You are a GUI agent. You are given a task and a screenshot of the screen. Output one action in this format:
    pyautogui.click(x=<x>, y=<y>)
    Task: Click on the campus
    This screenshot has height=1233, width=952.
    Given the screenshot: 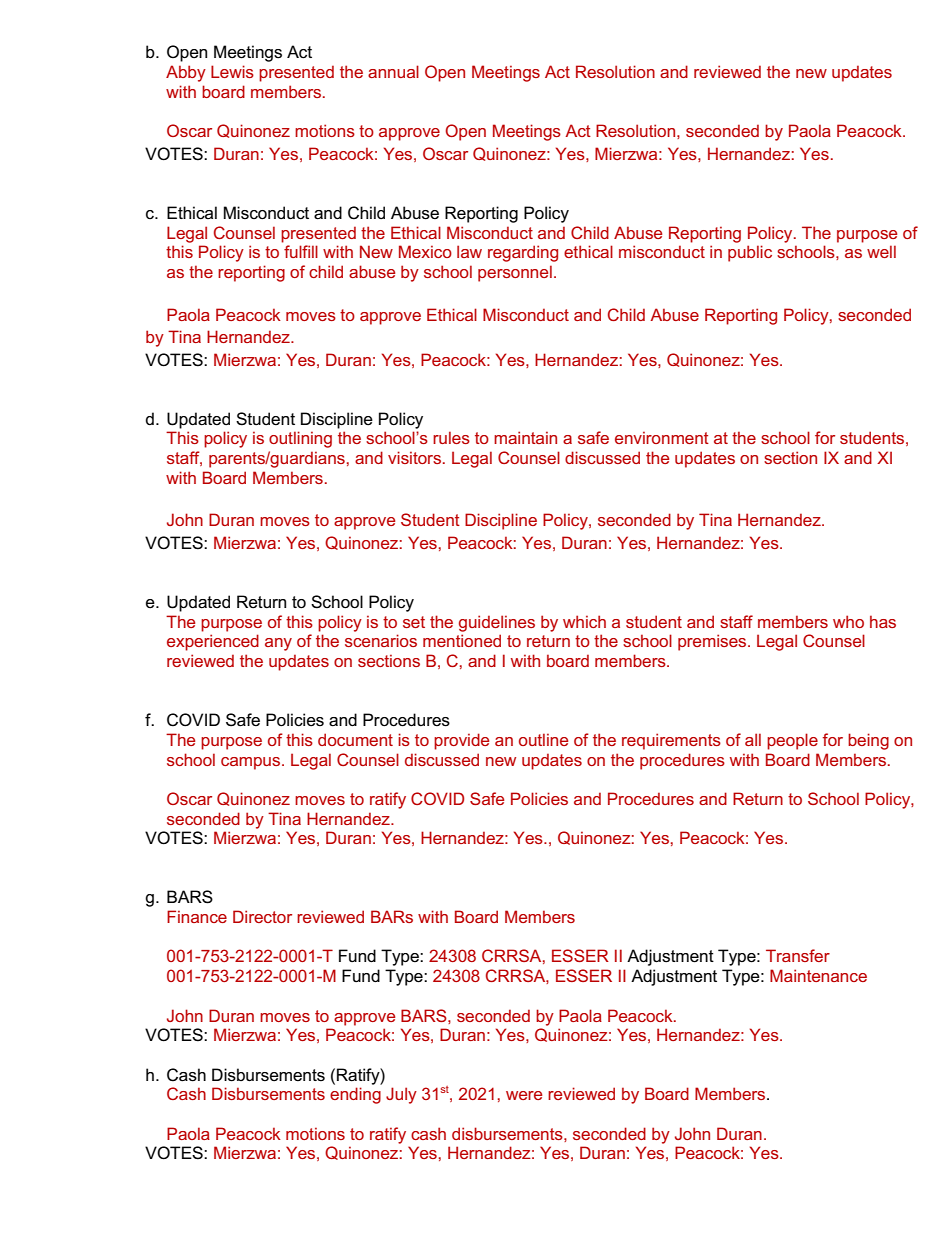 What is the action you would take?
    pyautogui.click(x=252, y=763)
